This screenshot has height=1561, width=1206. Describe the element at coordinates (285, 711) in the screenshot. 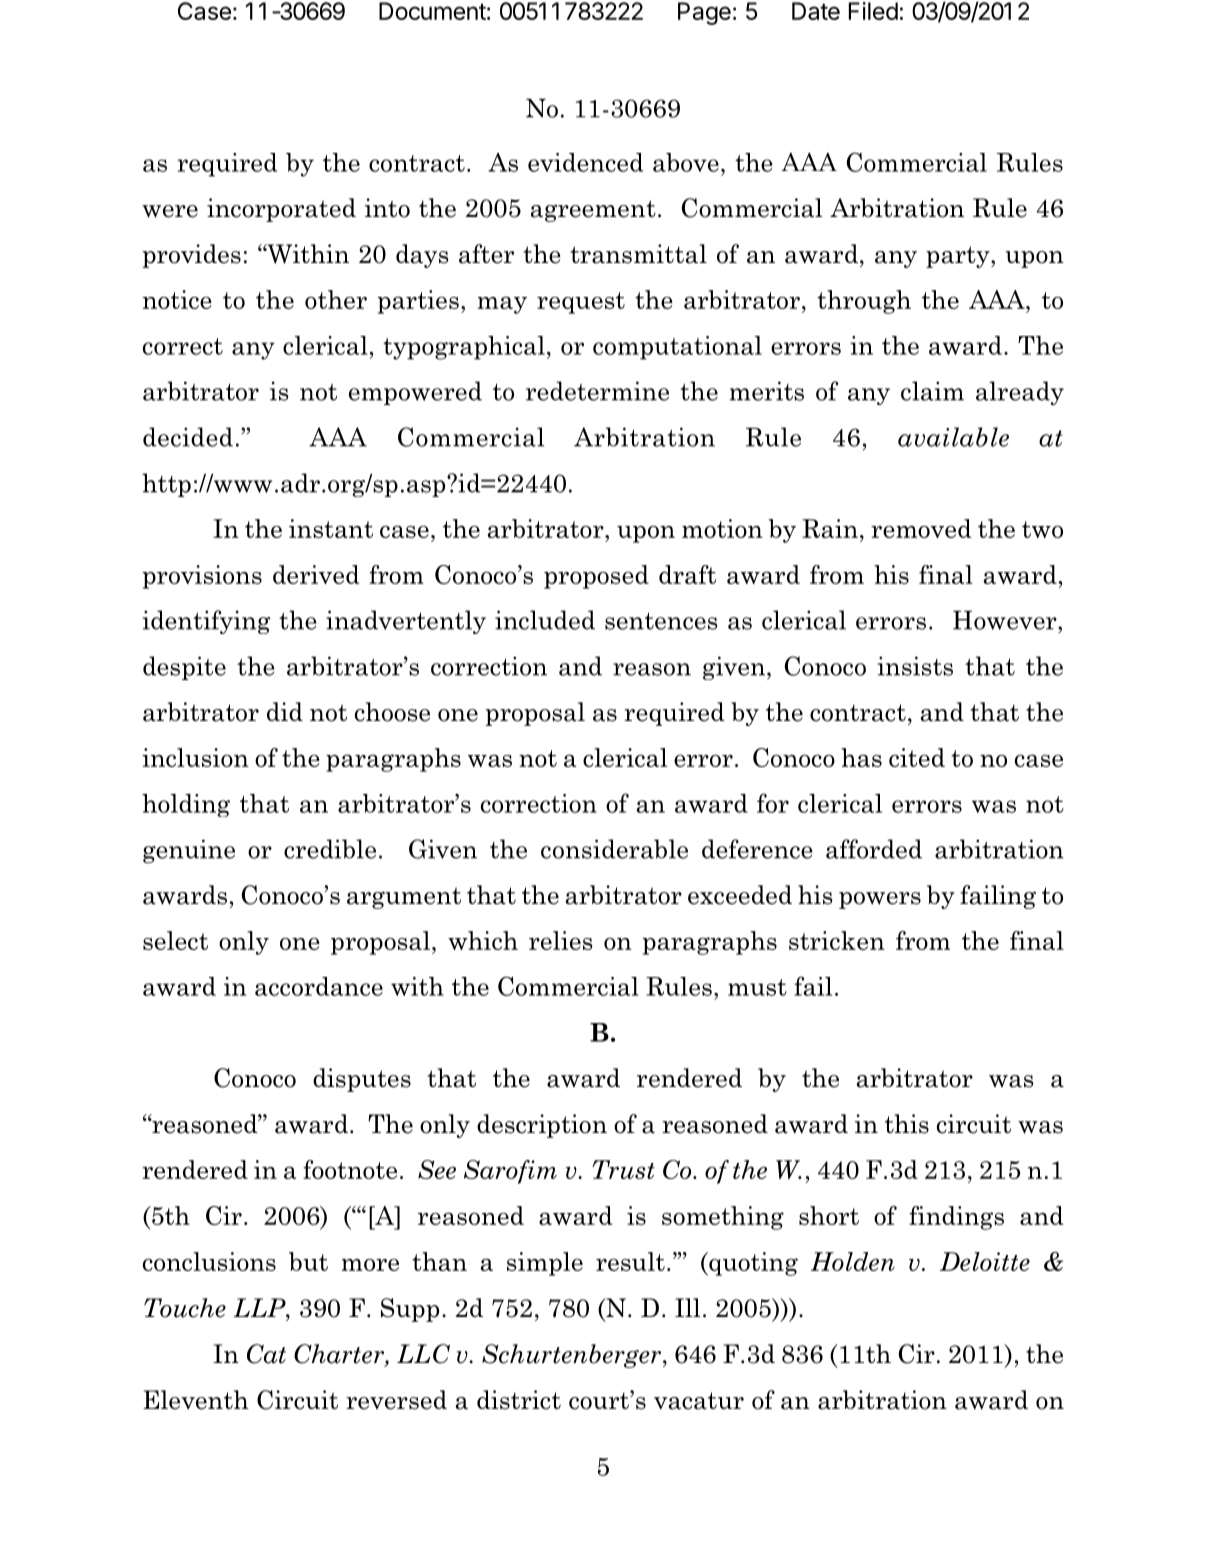

I see `did` at that location.
